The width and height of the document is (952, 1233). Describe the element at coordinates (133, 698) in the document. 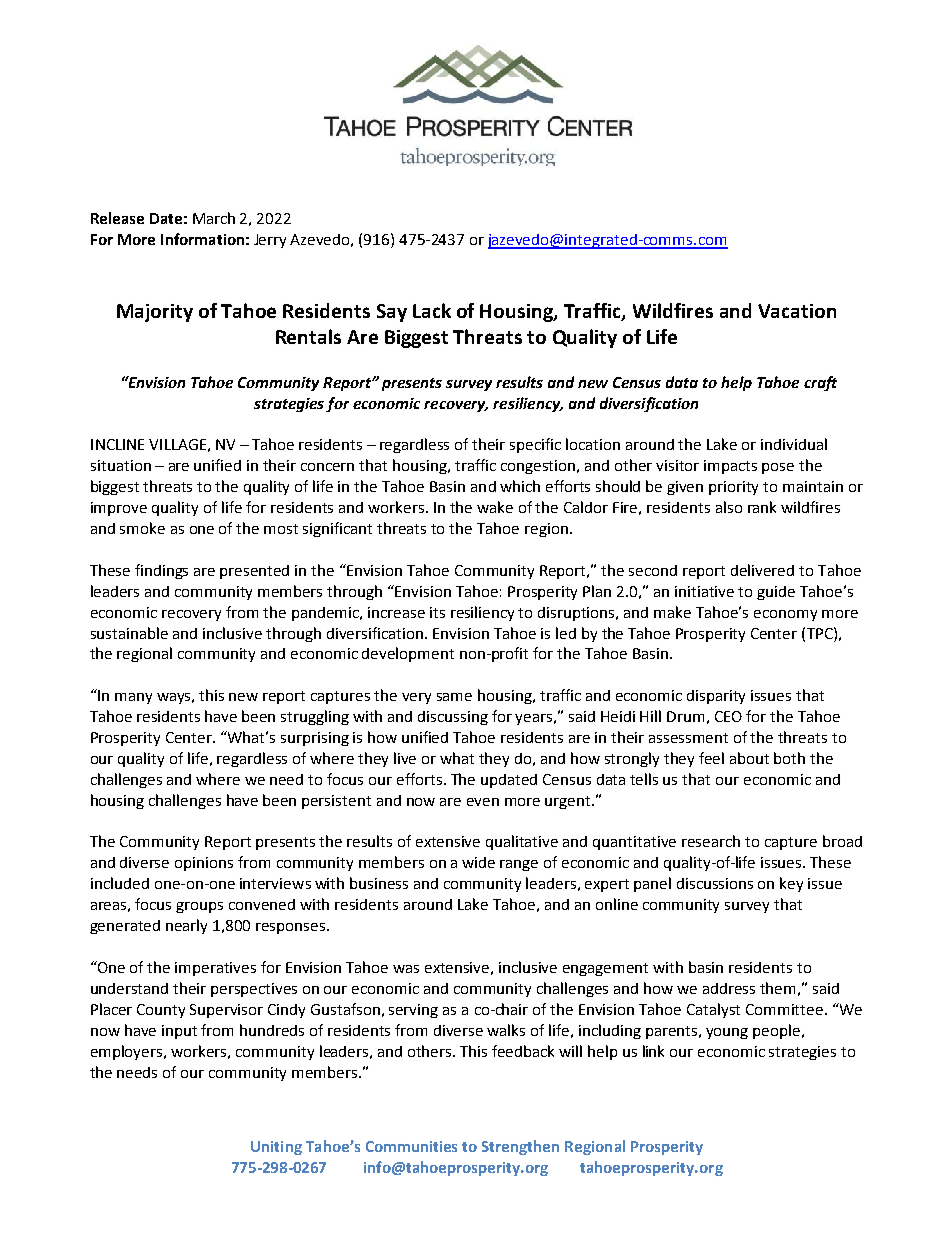

I see `many` at that location.
